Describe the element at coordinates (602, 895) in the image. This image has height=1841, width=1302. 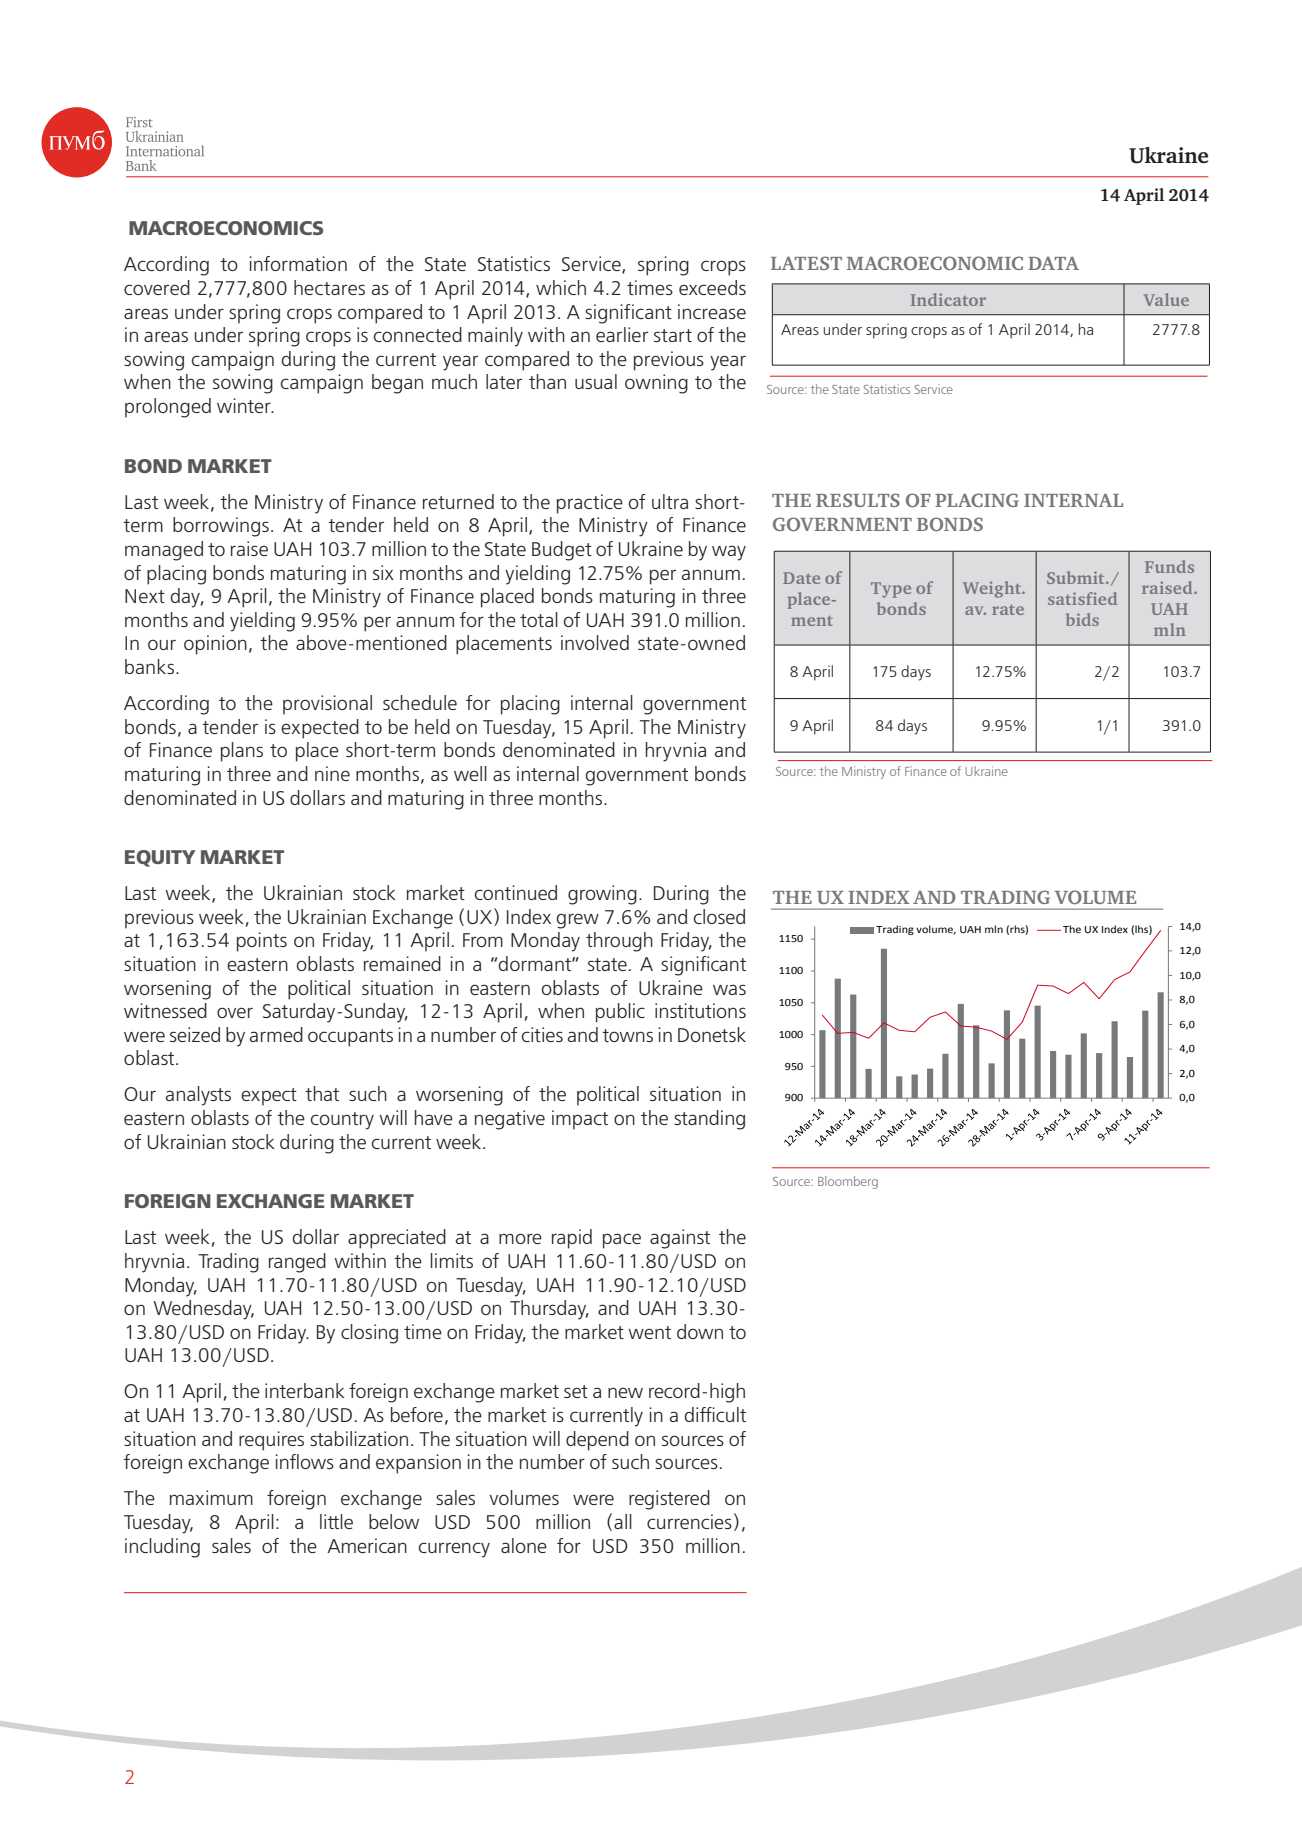
I see `growing` at that location.
